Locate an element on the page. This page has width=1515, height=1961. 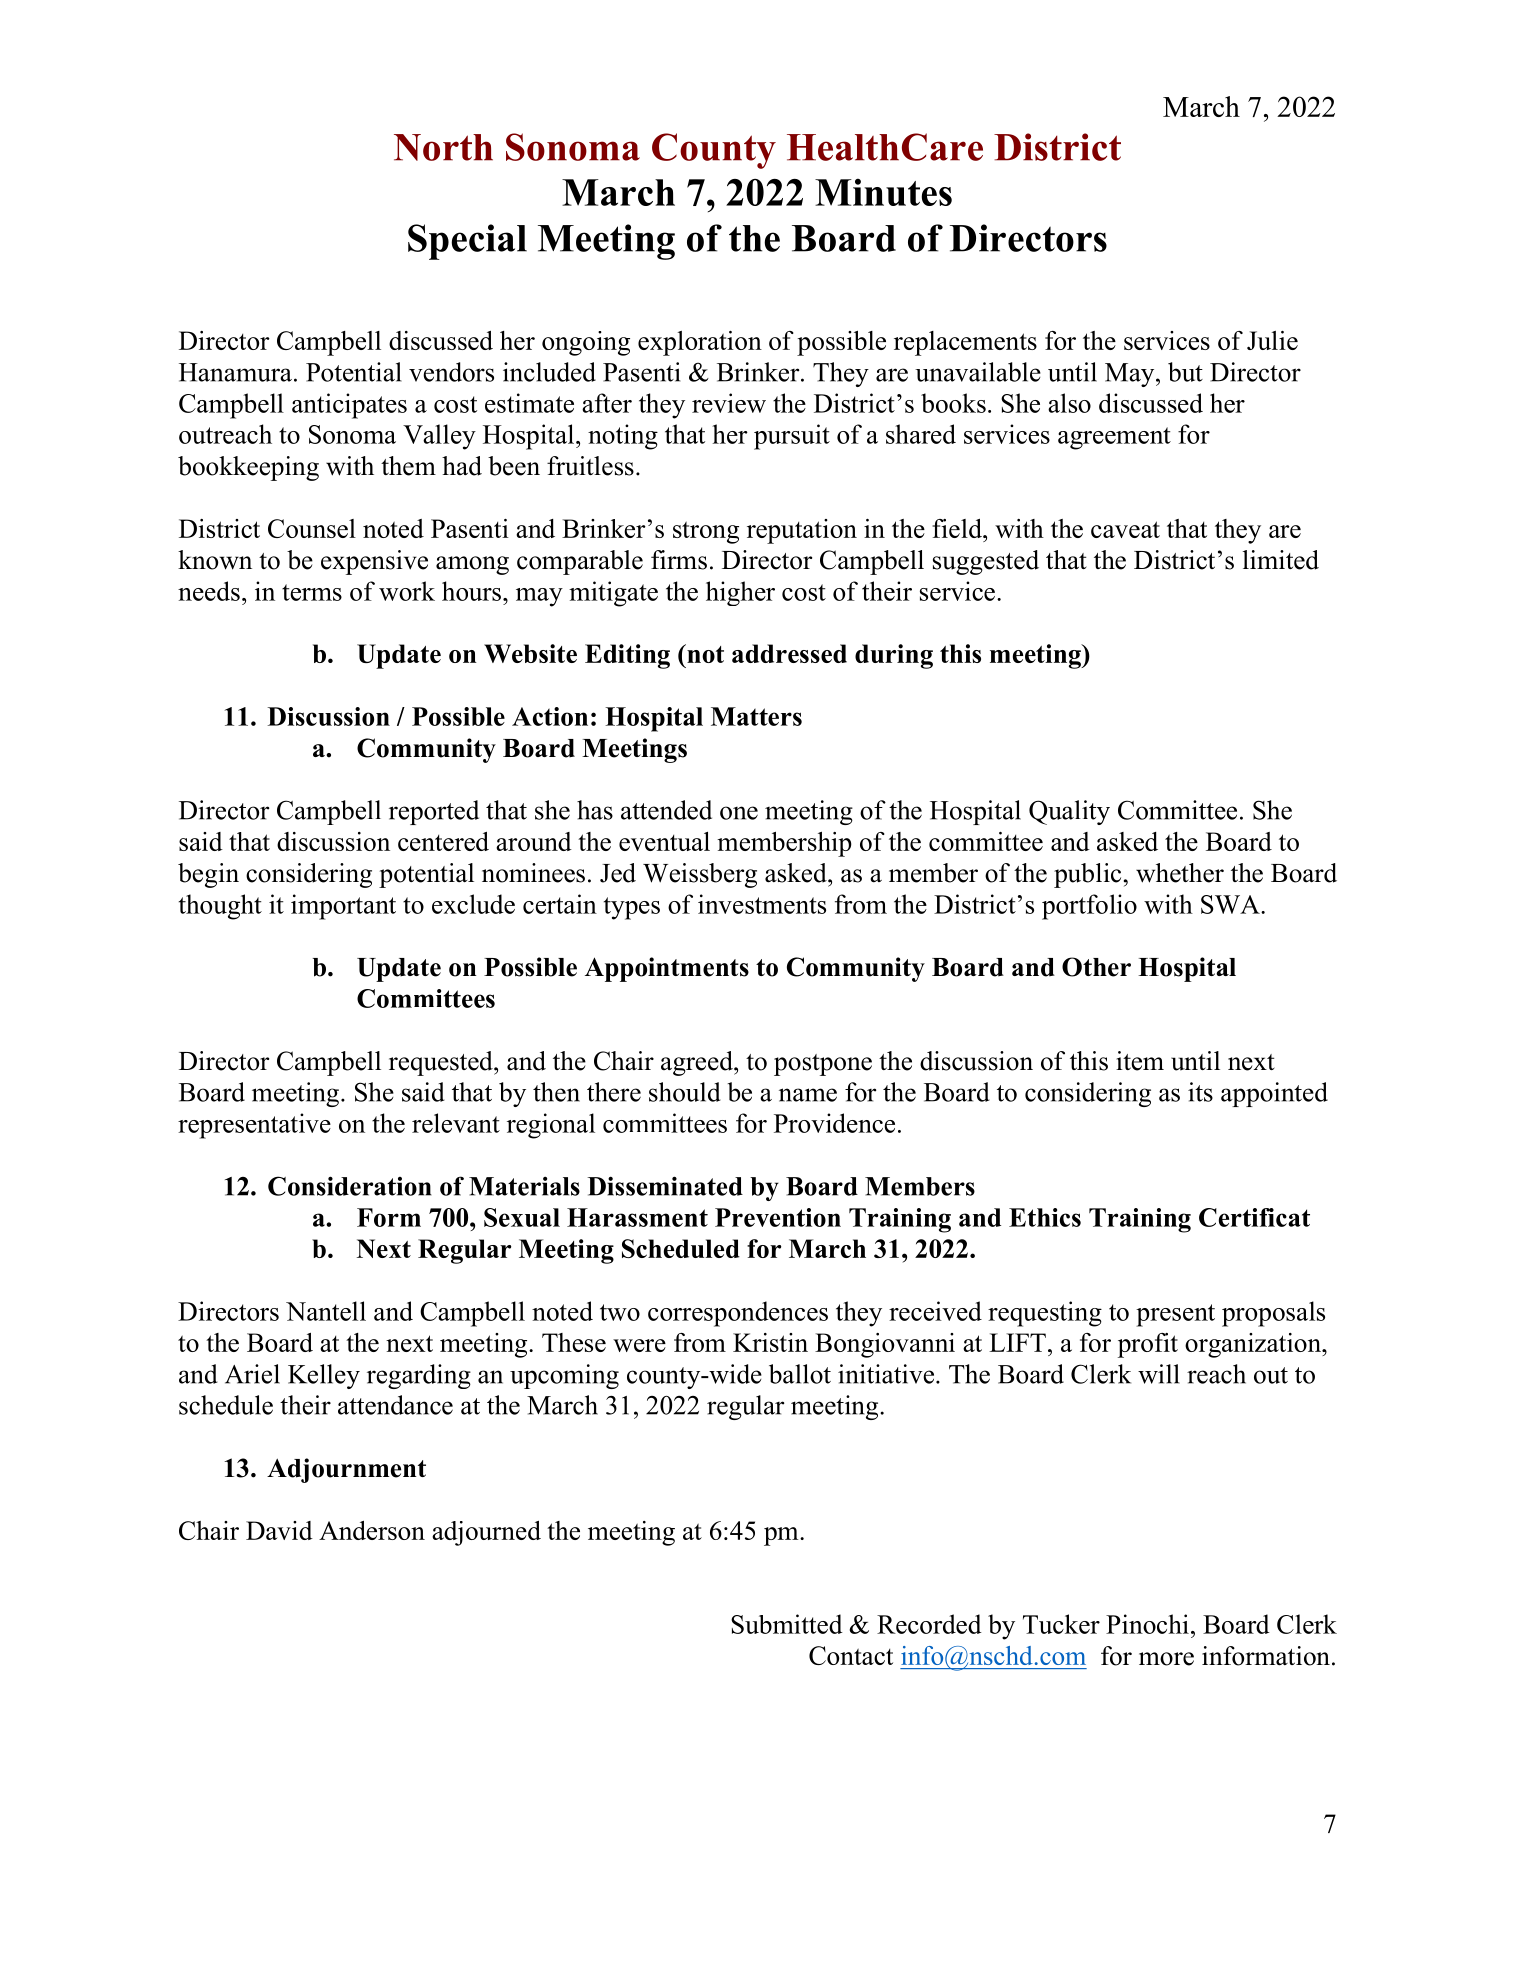
caveat is located at coordinates (1125, 529).
